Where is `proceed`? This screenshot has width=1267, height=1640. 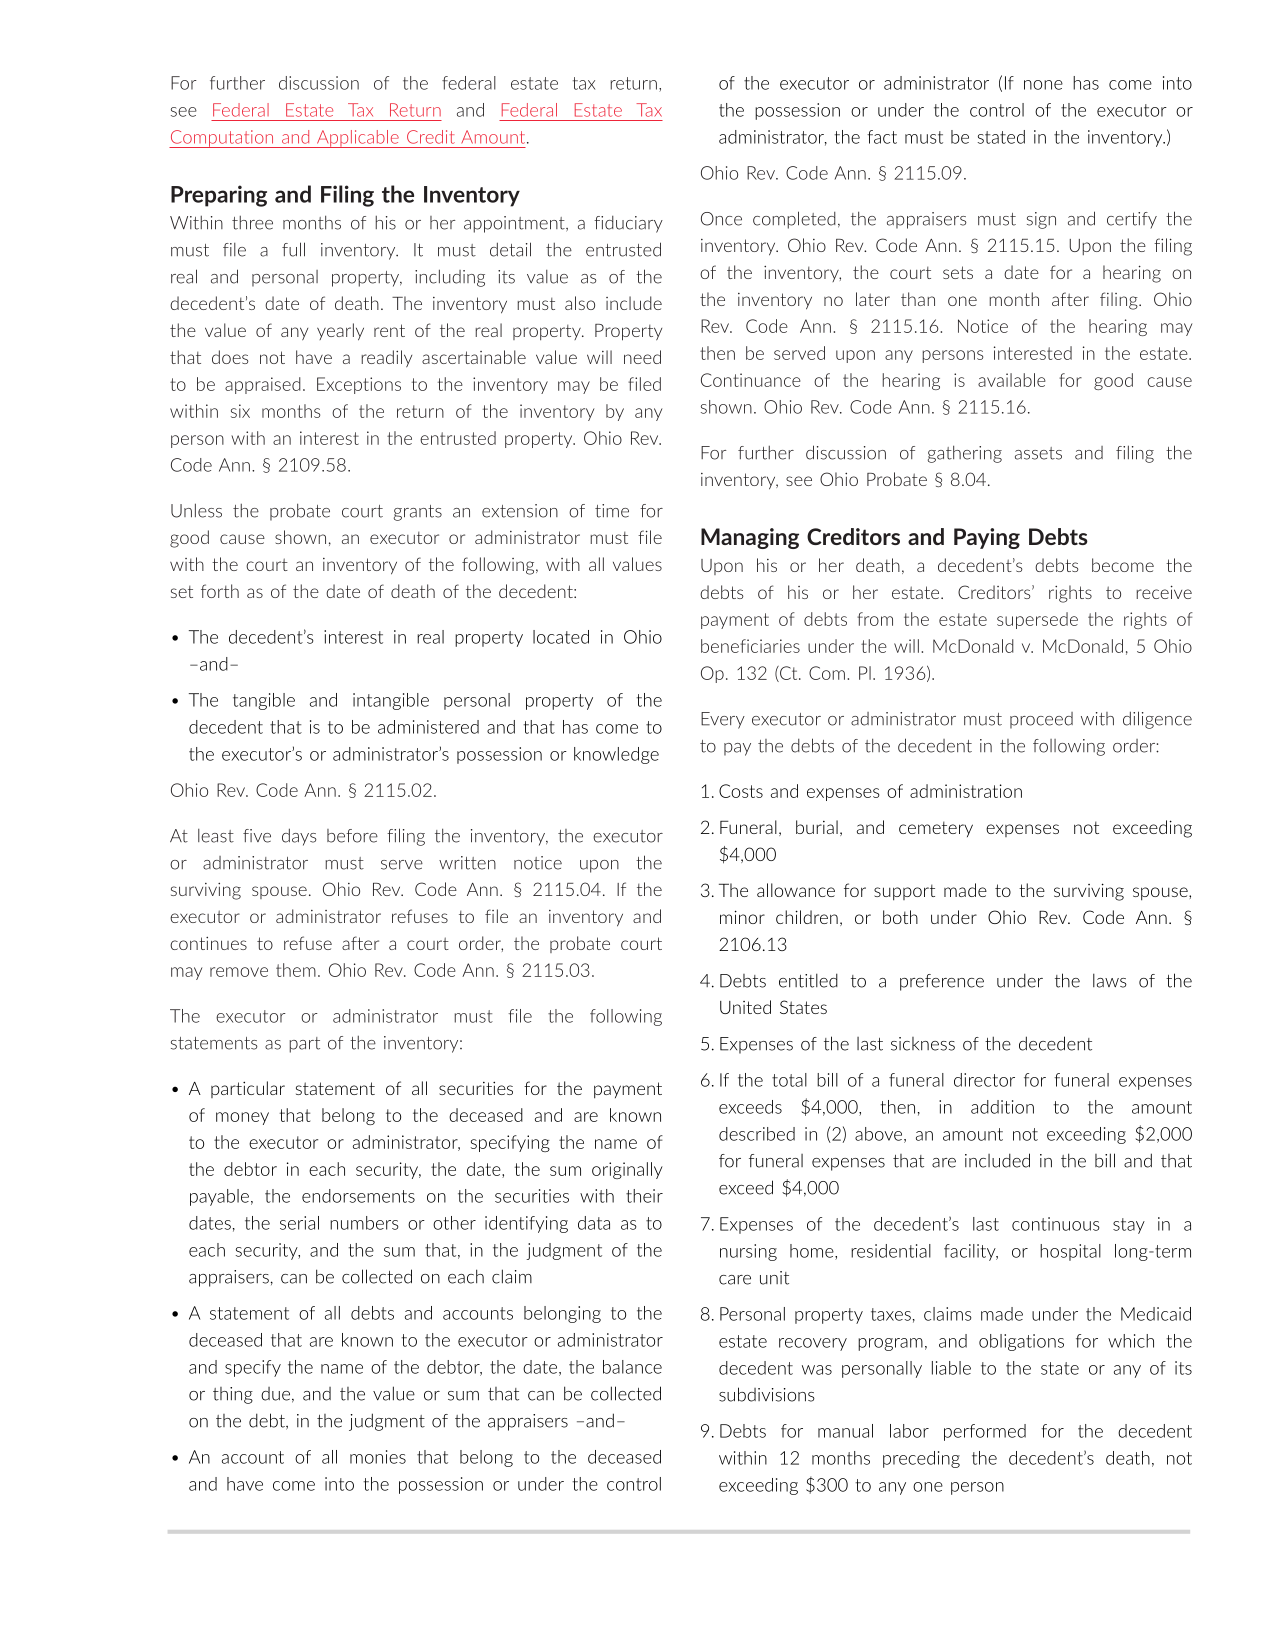 proceed is located at coordinates (1041, 720).
